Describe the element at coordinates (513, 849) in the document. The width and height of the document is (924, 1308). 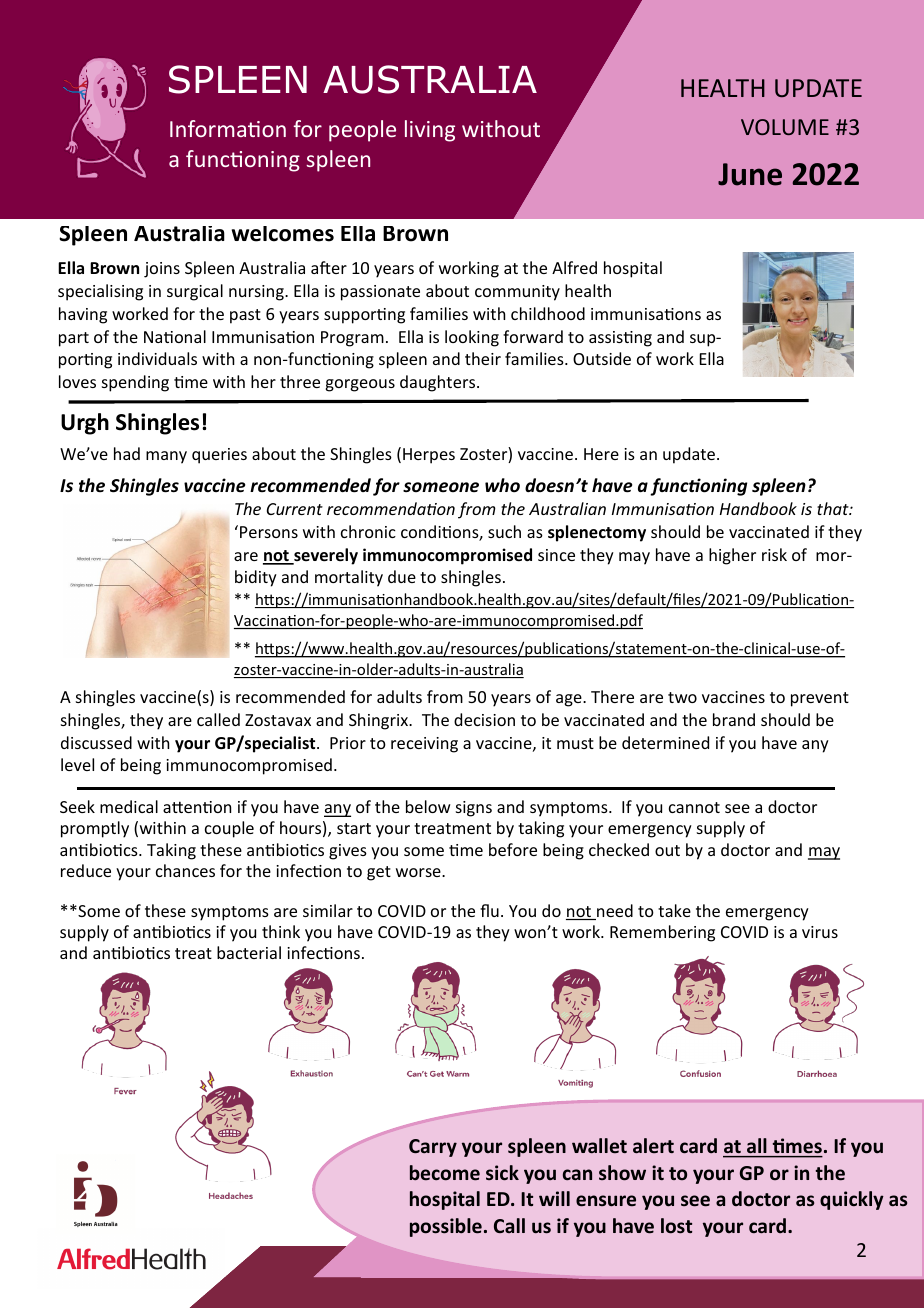
I see `before` at that location.
